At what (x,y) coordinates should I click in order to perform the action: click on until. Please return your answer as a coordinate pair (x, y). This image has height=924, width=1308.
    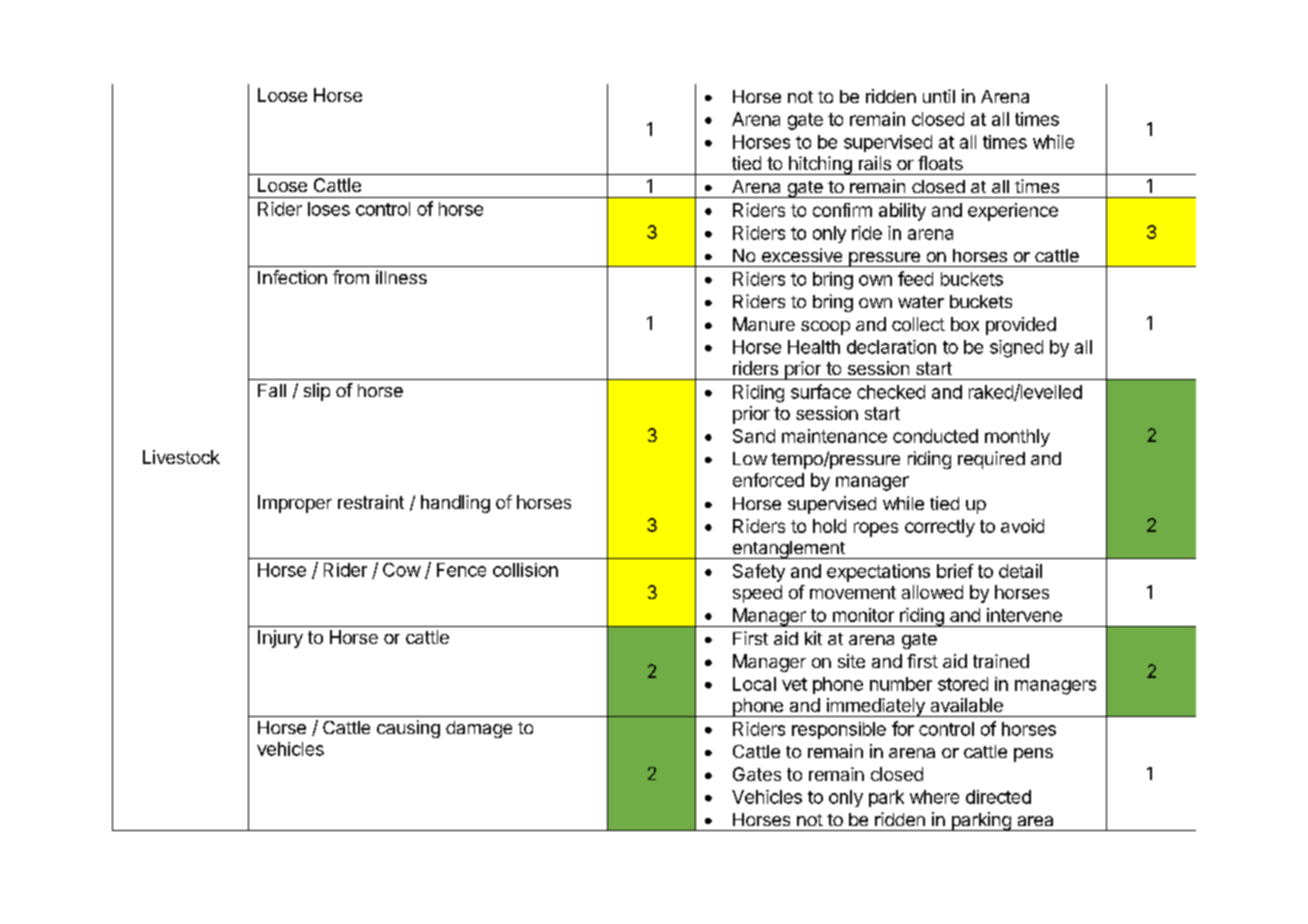
    Looking at the image, I should click on (939, 96).
